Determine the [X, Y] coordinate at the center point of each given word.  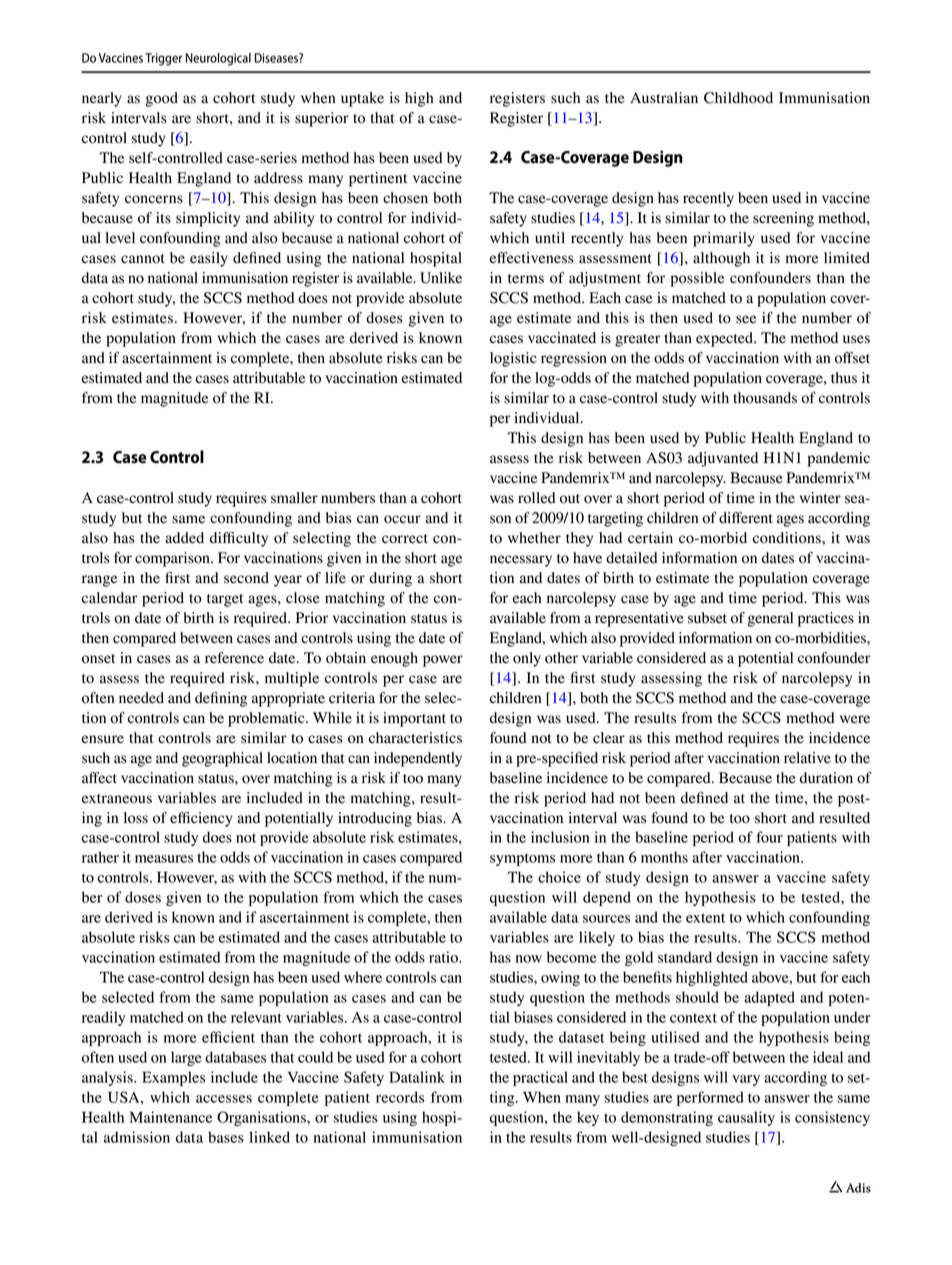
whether [534, 538]
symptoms [522, 859]
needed [141, 698]
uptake [362, 99]
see [746, 319]
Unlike [441, 278]
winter [820, 498]
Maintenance [170, 1117]
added [184, 538]
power [443, 661]
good [161, 99]
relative [807, 758]
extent [705, 918]
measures [164, 859]
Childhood [738, 98]
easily [209, 259]
